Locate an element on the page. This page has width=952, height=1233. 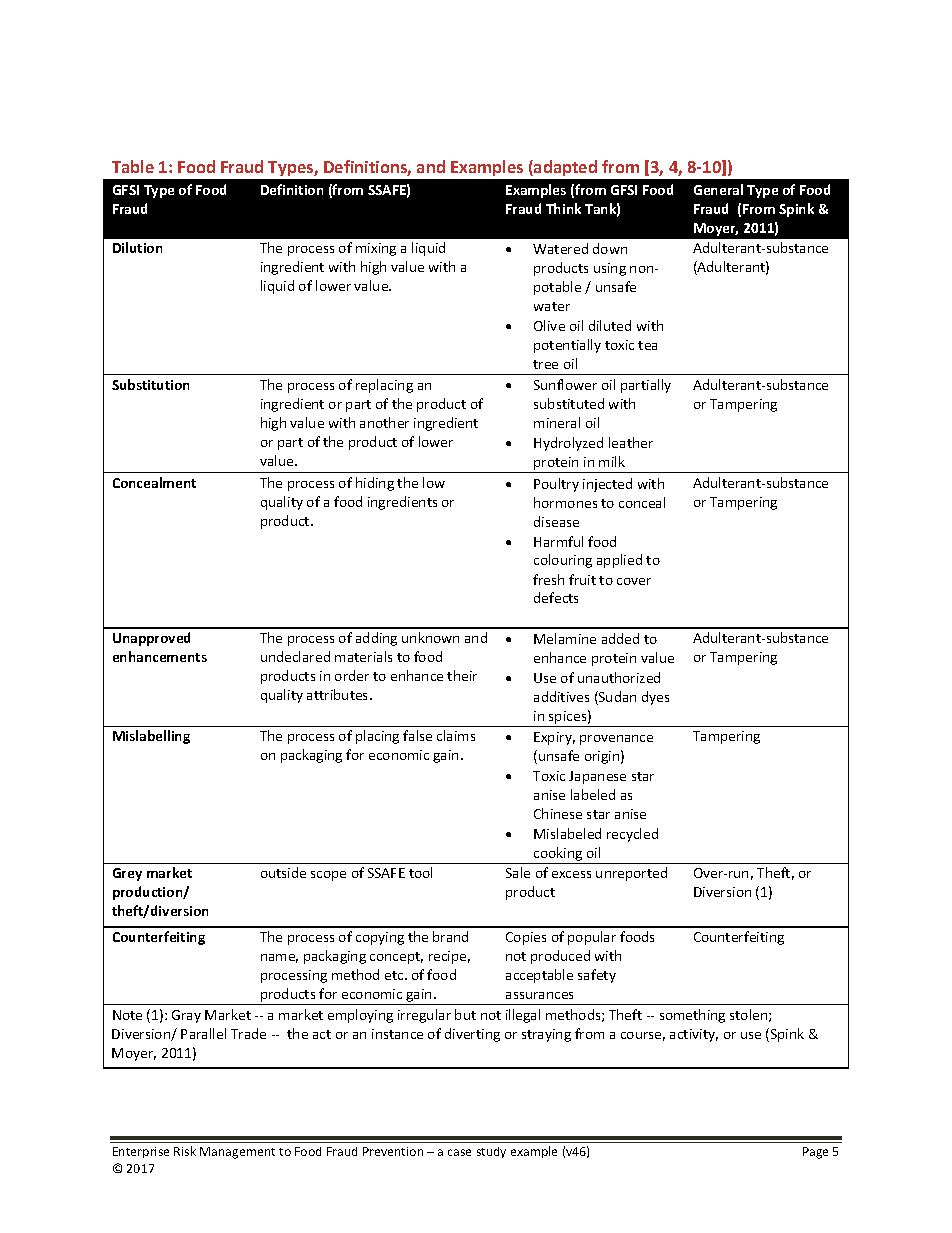
outside is located at coordinates (283, 872).
